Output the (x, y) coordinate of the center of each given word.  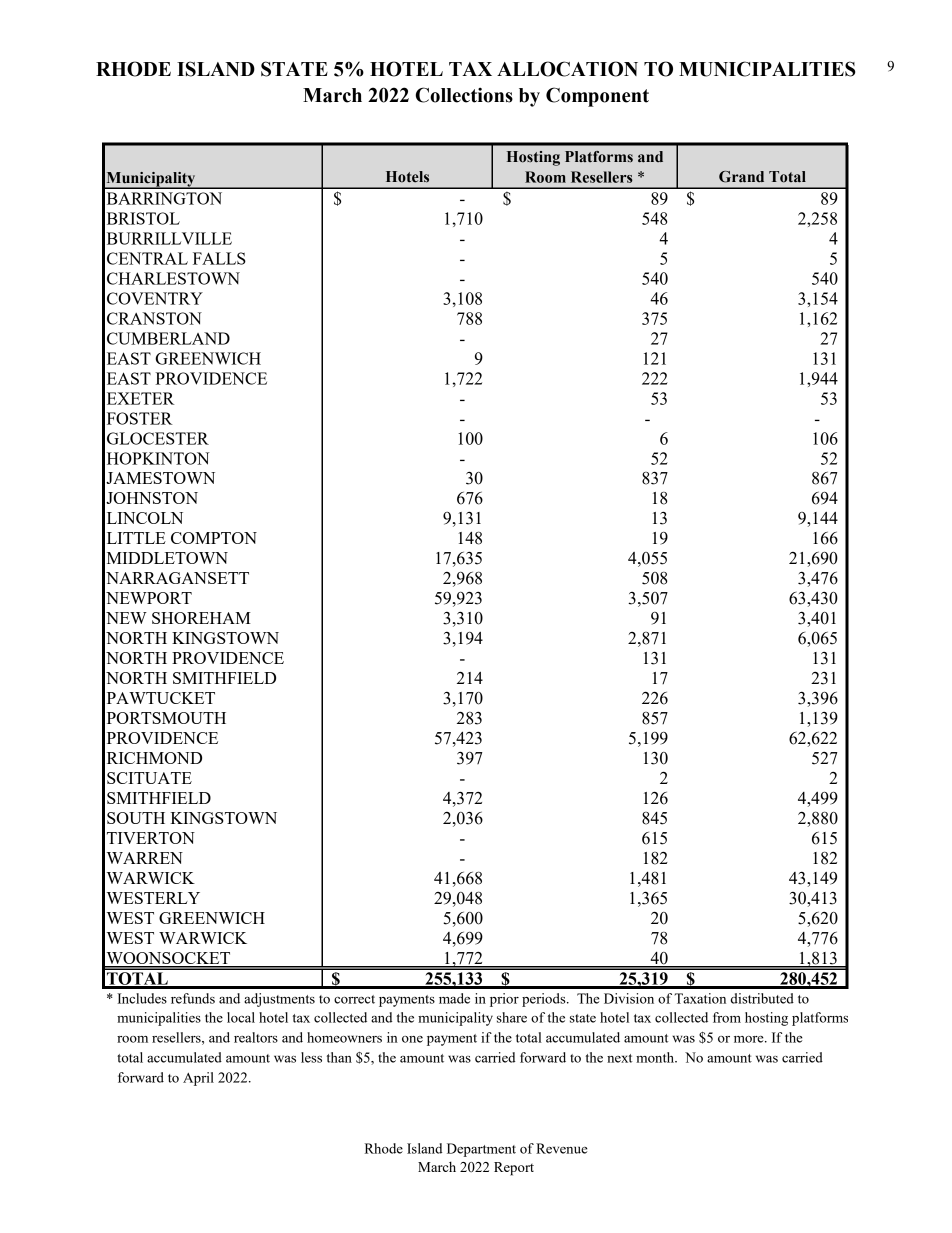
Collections (464, 95)
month (656, 1057)
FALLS (219, 258)
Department (481, 1150)
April (198, 1079)
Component (597, 97)
